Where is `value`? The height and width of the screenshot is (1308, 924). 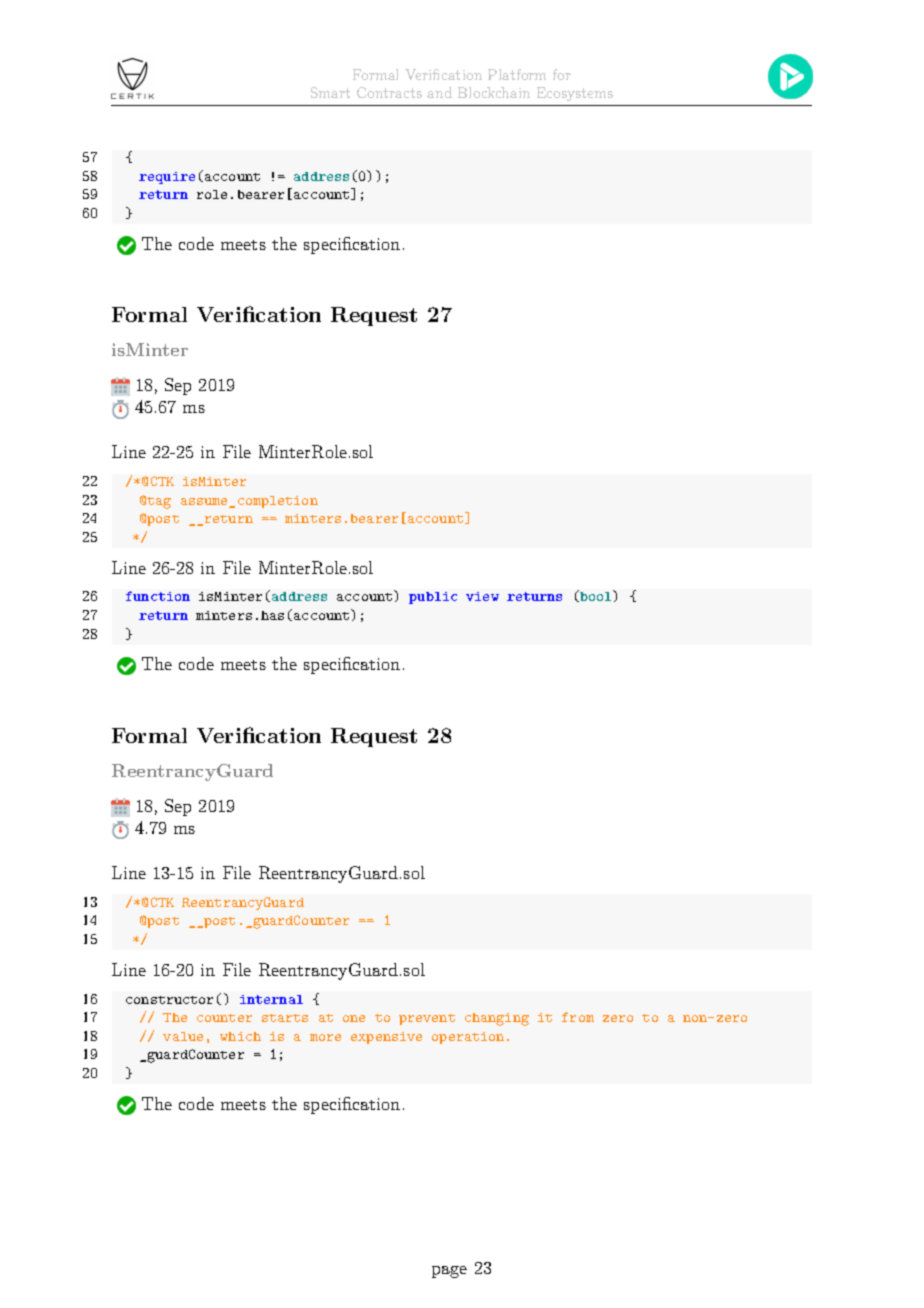 value is located at coordinates (183, 1036).
